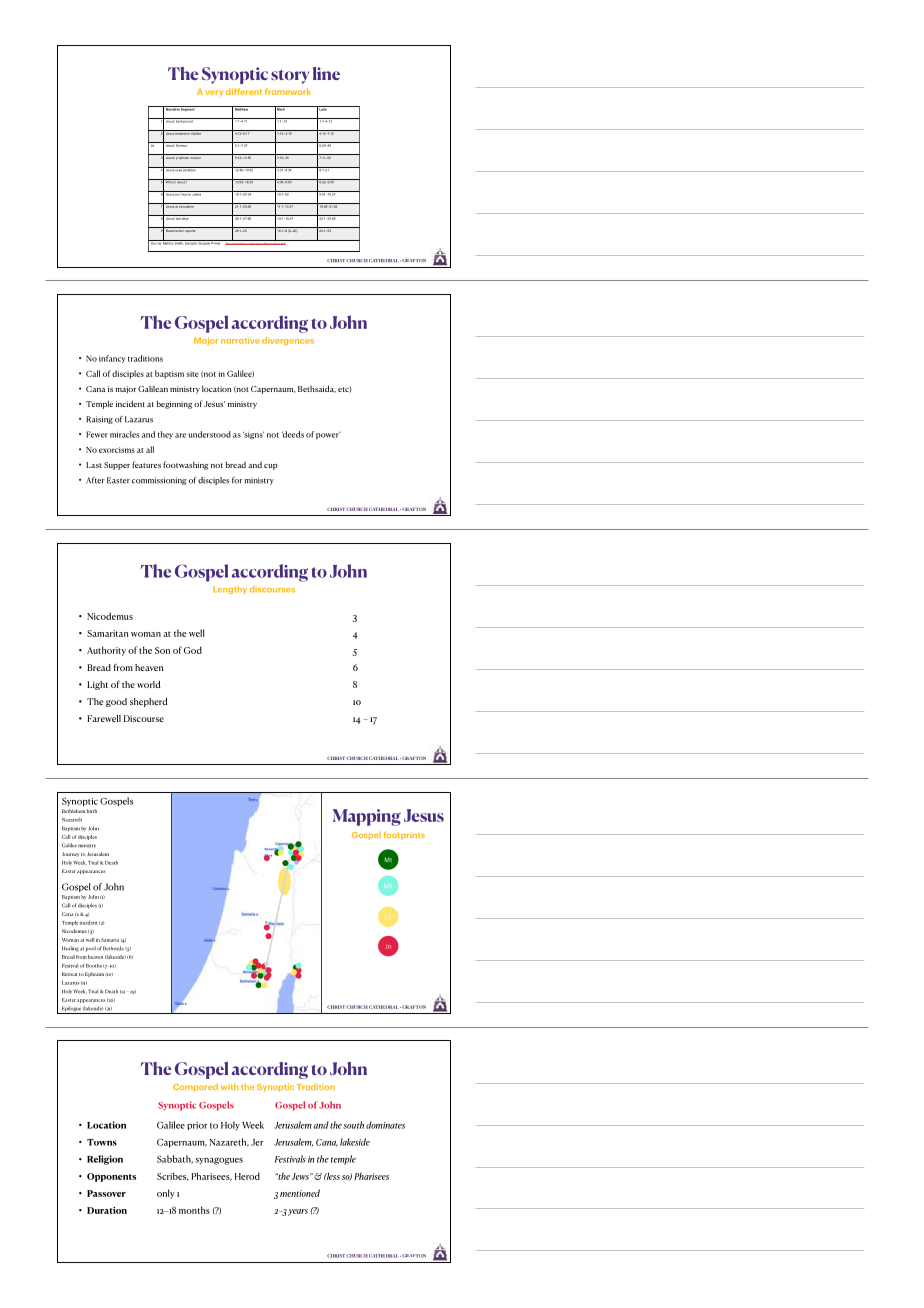  I want to click on Samaria, so click(110, 940).
